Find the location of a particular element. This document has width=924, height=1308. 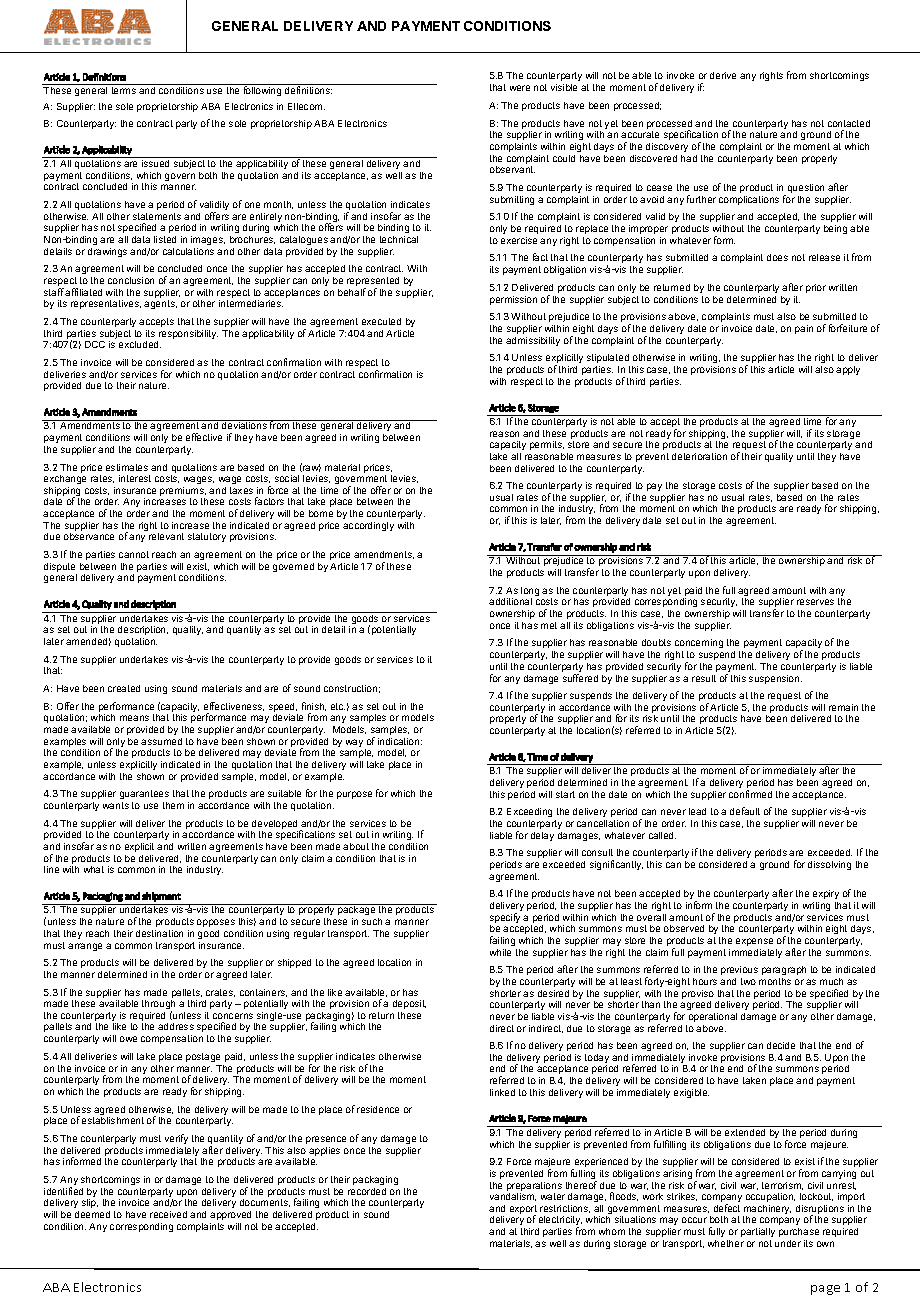

received is located at coordinates (168, 1214).
